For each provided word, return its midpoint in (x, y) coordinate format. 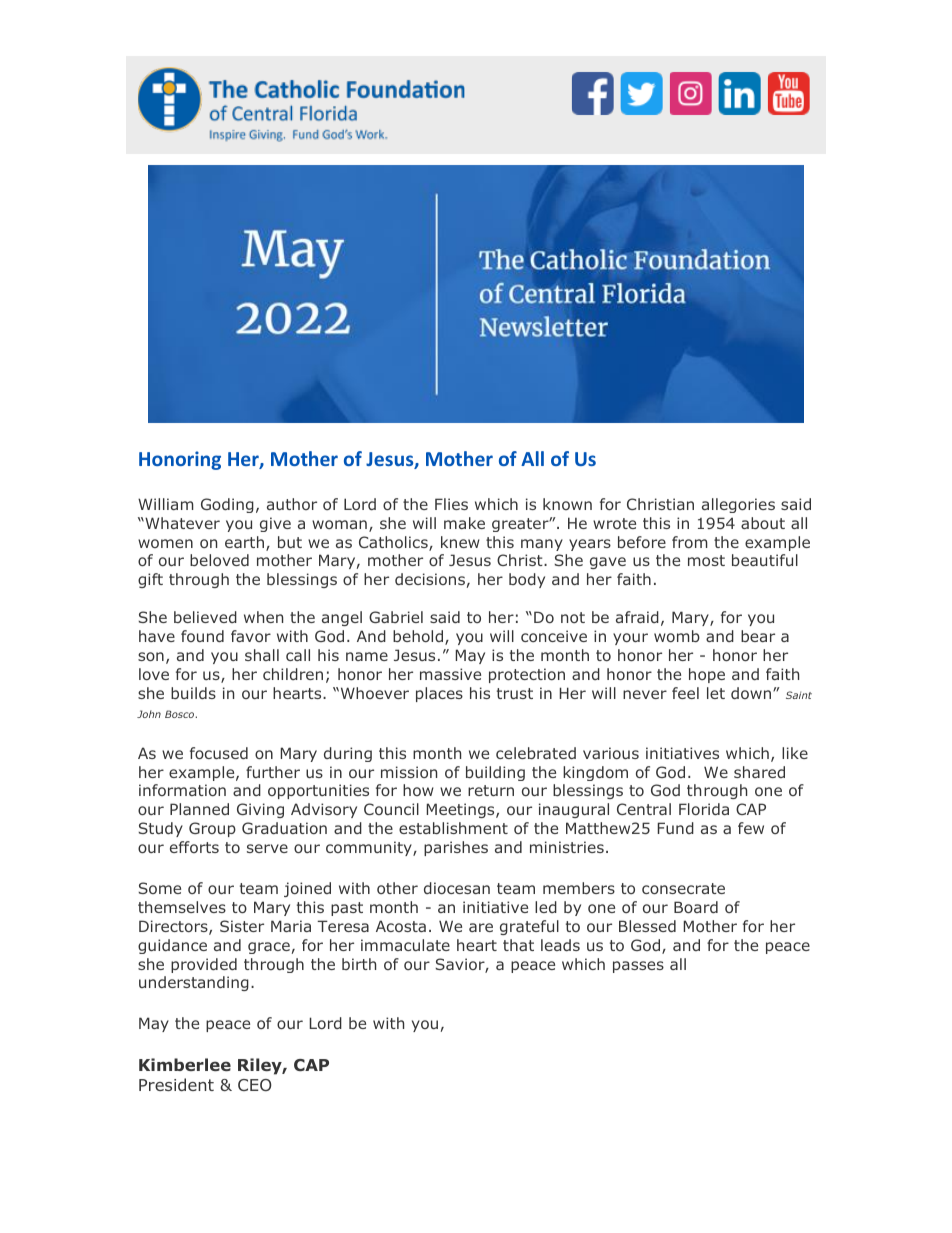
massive (450, 674)
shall (262, 655)
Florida (704, 809)
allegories (738, 505)
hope (707, 675)
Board (696, 907)
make (464, 523)
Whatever (181, 523)
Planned (199, 809)
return (491, 790)
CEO (254, 1085)
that (518, 945)
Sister (242, 926)
